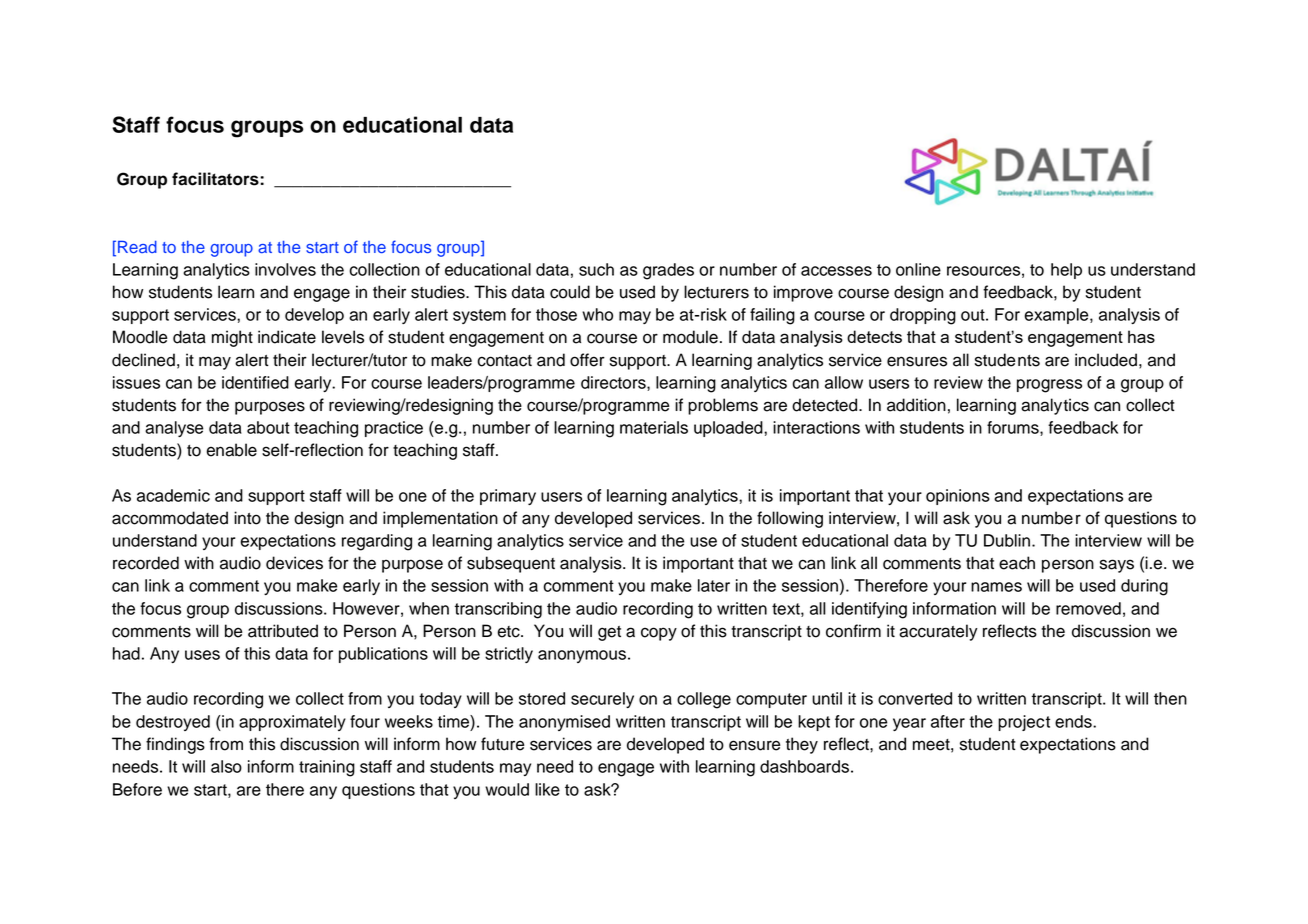  I want to click on help, so click(1066, 271).
